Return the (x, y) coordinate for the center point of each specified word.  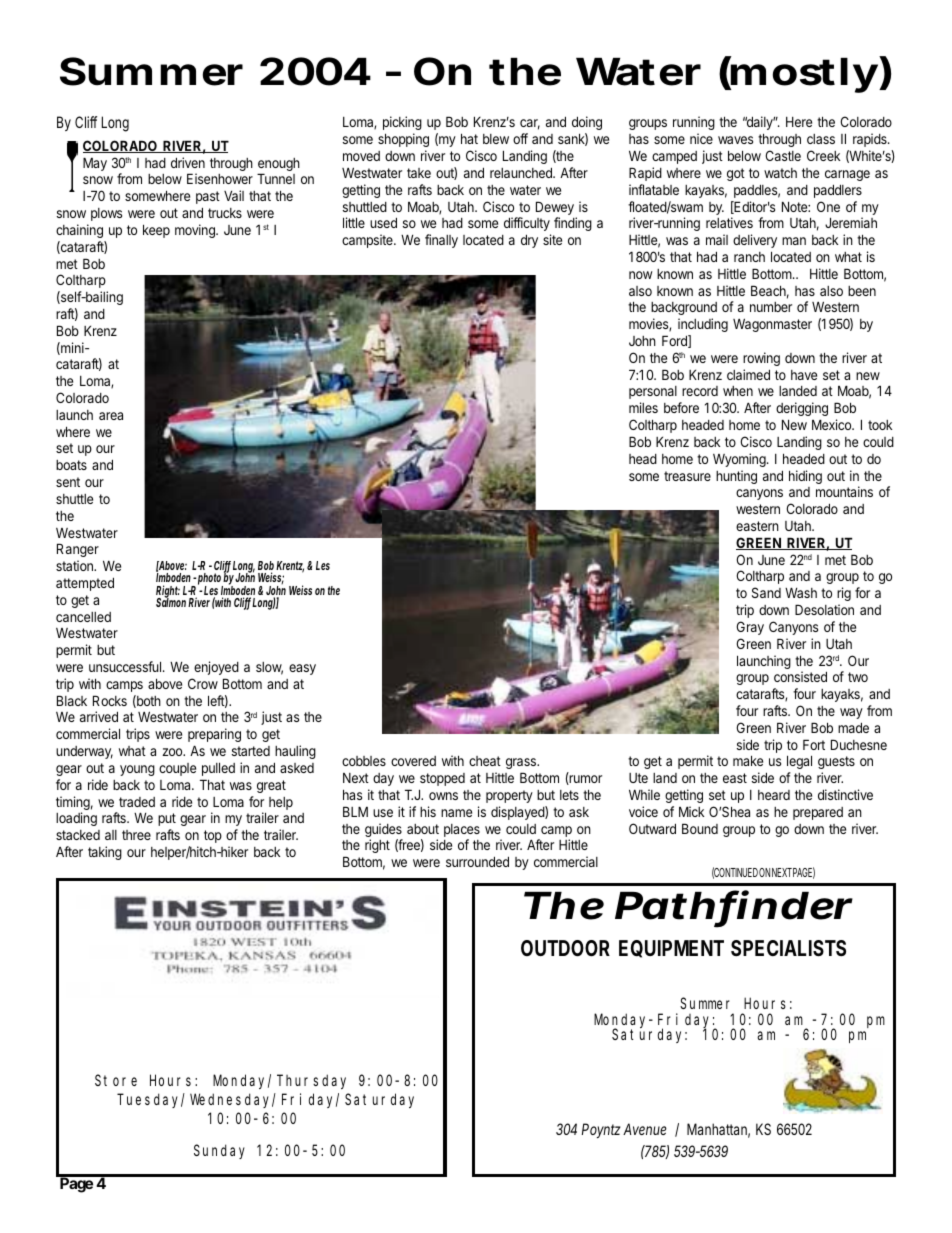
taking (105, 853)
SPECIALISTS (788, 948)
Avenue (645, 1129)
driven (188, 162)
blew (496, 139)
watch (780, 173)
